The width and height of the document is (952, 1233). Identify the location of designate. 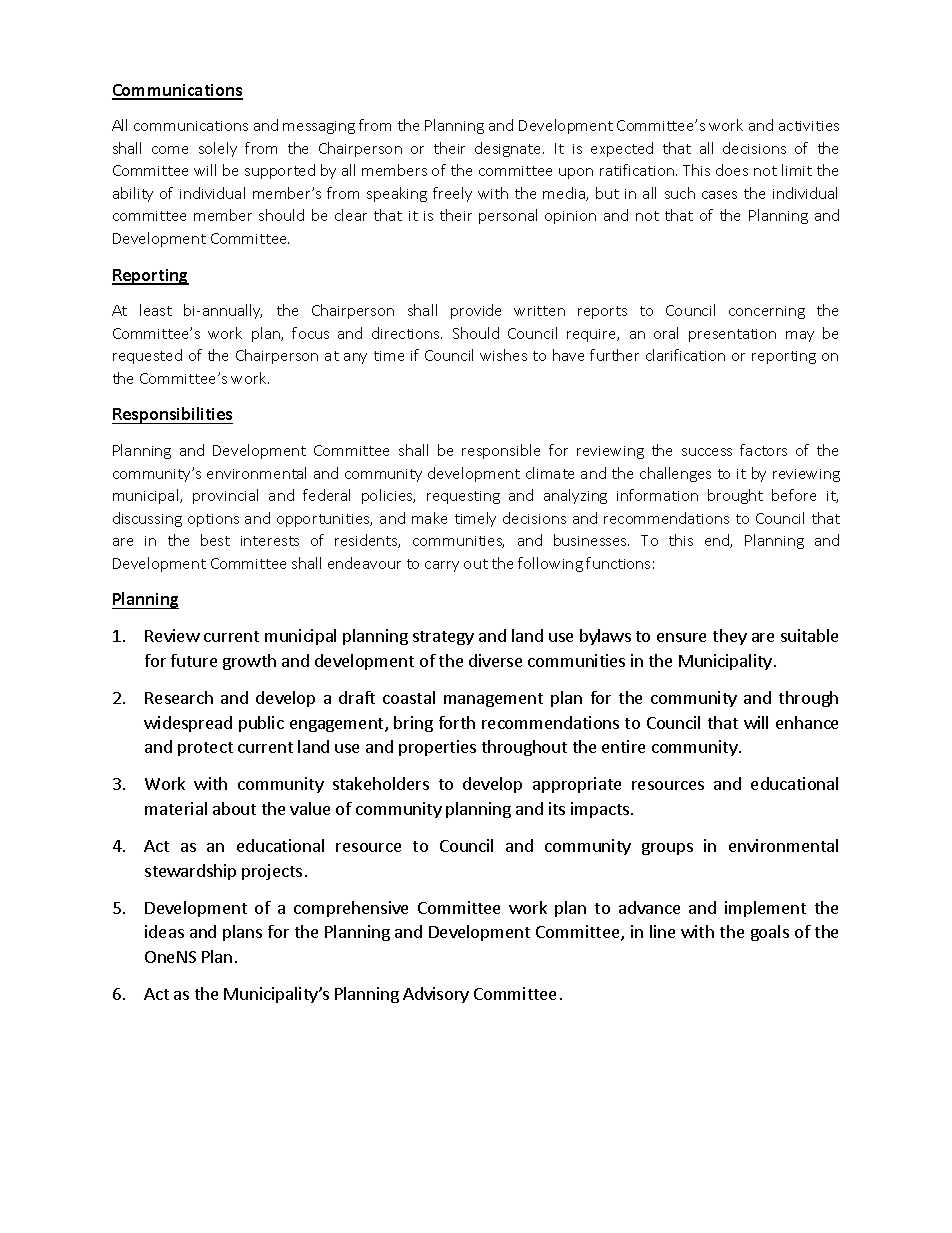
(509, 149).
